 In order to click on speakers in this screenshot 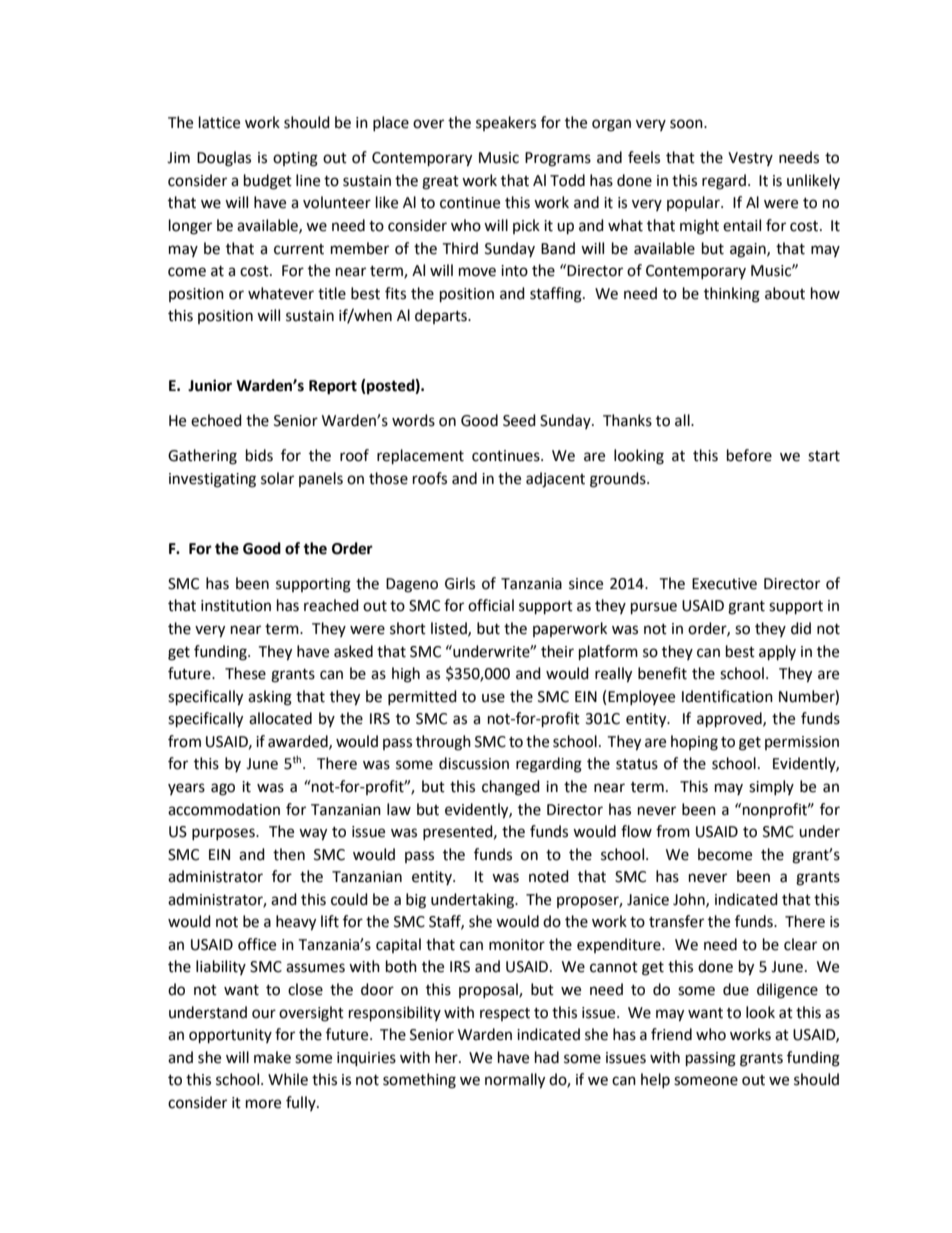, I will do `click(506, 123)`.
